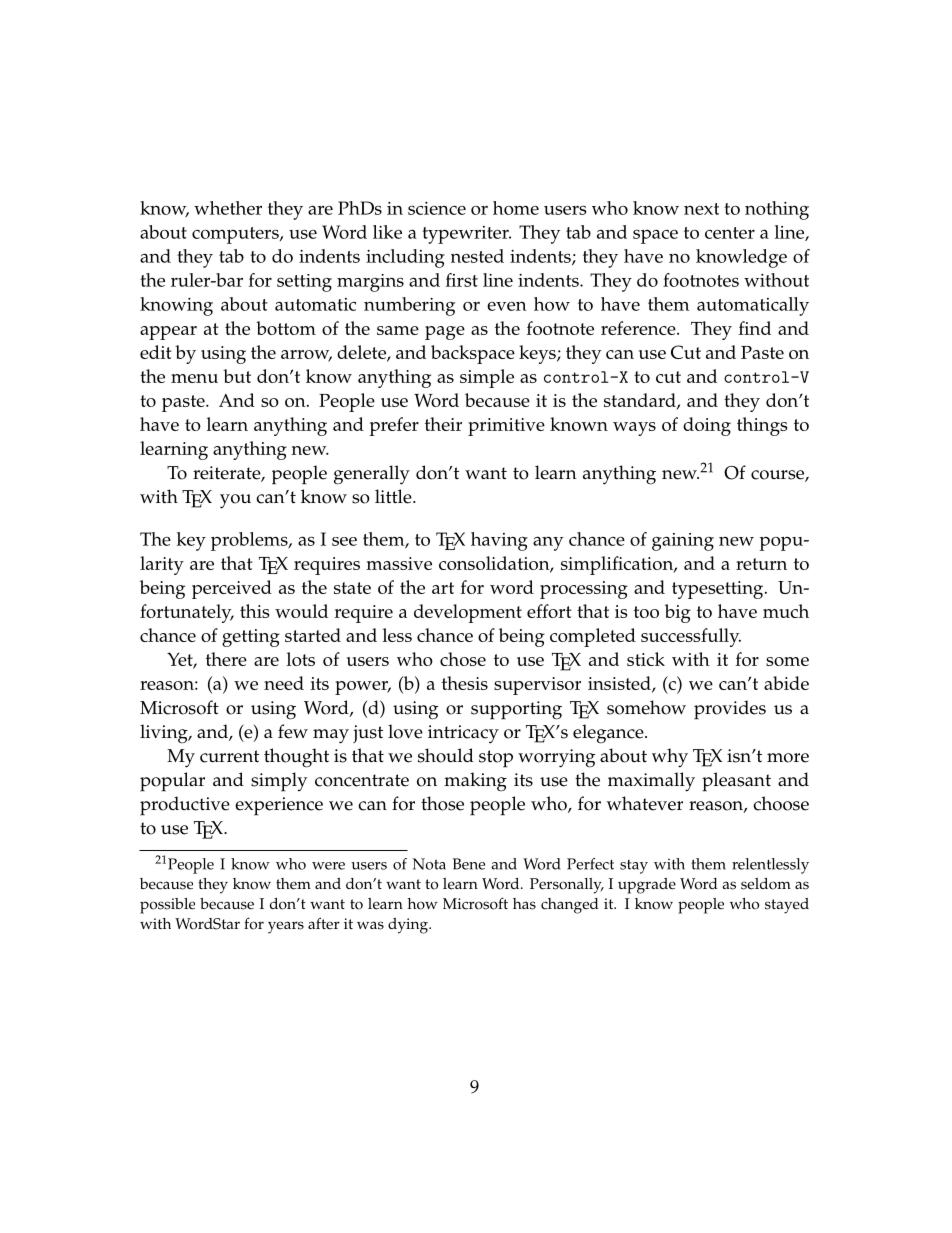 The height and width of the screenshot is (1233, 952). What do you see at coordinates (236, 235) in the screenshot?
I see `computers` at bounding box center [236, 235].
